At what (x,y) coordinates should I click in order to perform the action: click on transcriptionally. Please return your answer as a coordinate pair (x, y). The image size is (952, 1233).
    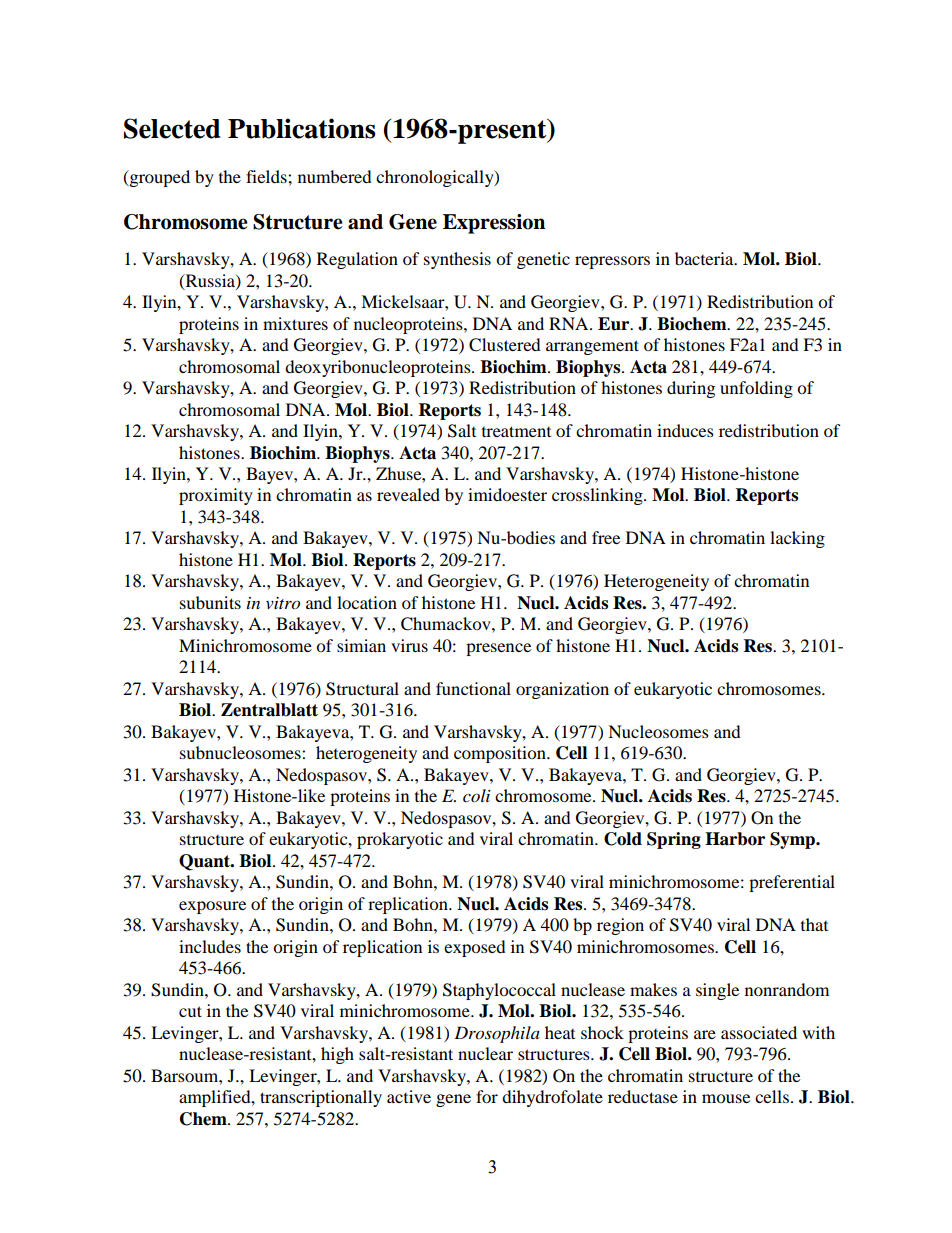
    Looking at the image, I should click on (321, 1098).
